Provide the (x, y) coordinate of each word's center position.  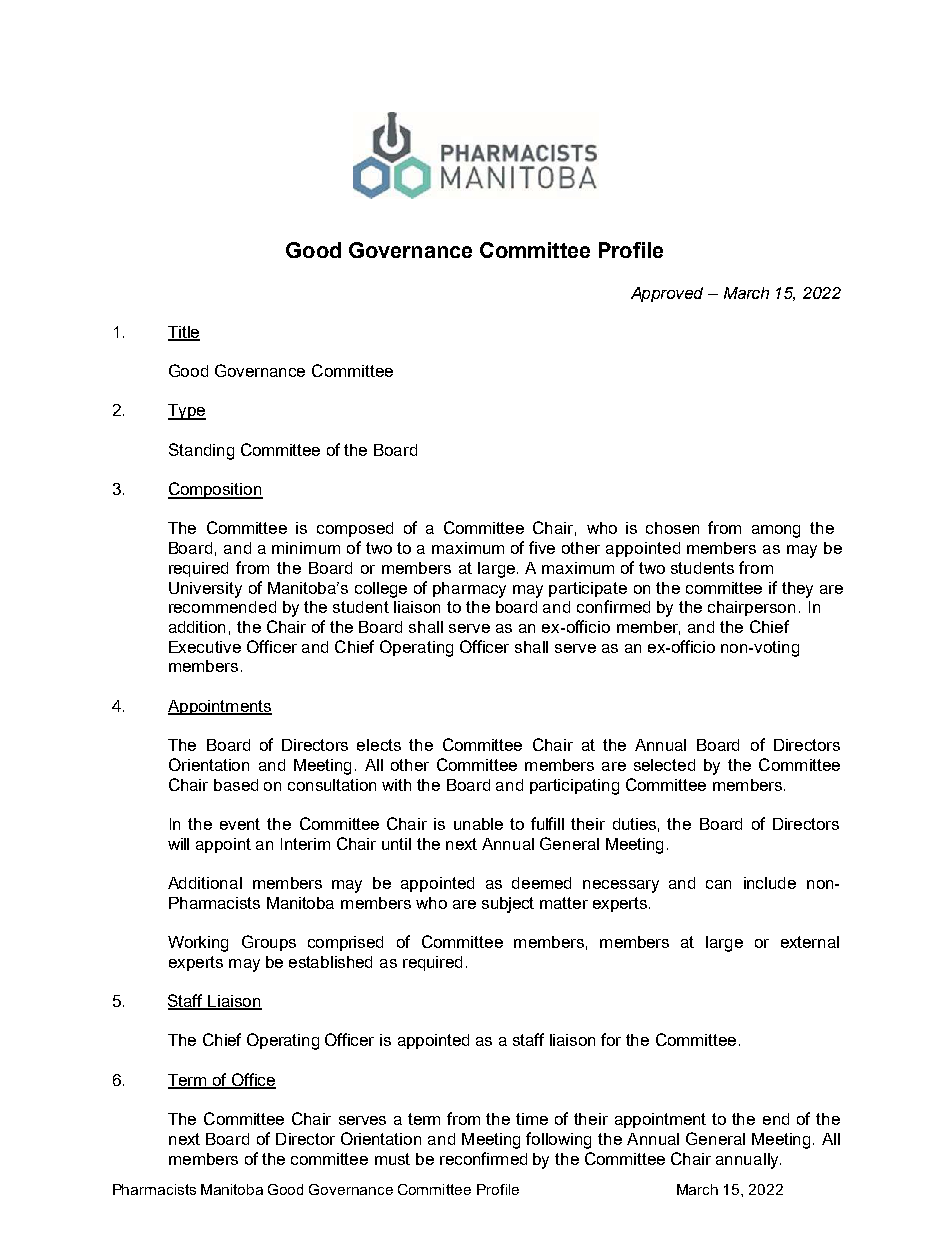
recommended (222, 607)
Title (184, 333)
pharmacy (469, 590)
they (797, 590)
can (718, 884)
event (240, 824)
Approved (667, 294)
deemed (541, 883)
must (392, 1159)
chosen (672, 528)
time (532, 1119)
